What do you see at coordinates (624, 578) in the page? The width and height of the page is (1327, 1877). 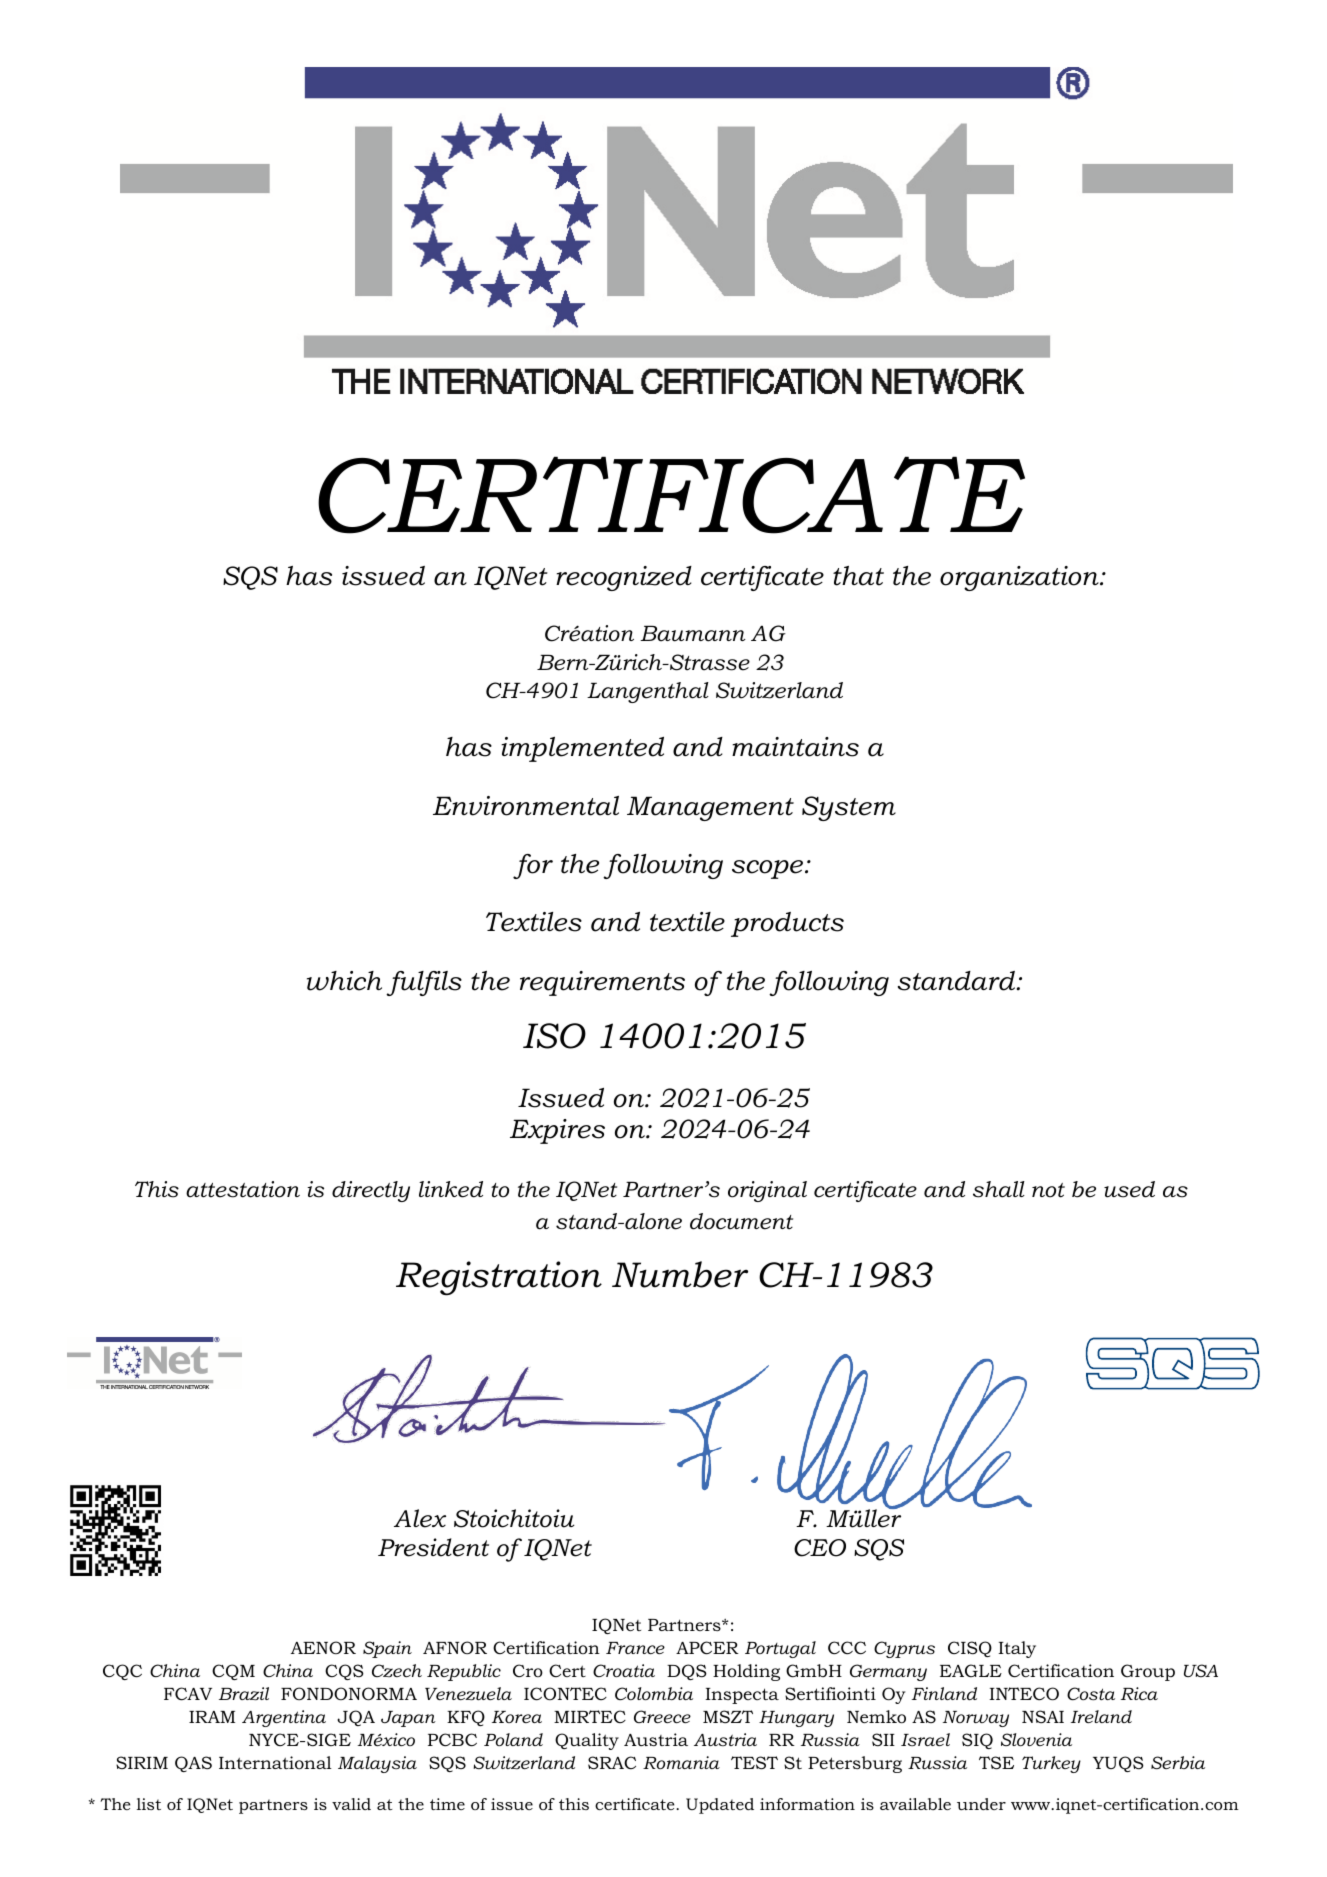 I see `recognized` at bounding box center [624, 578].
